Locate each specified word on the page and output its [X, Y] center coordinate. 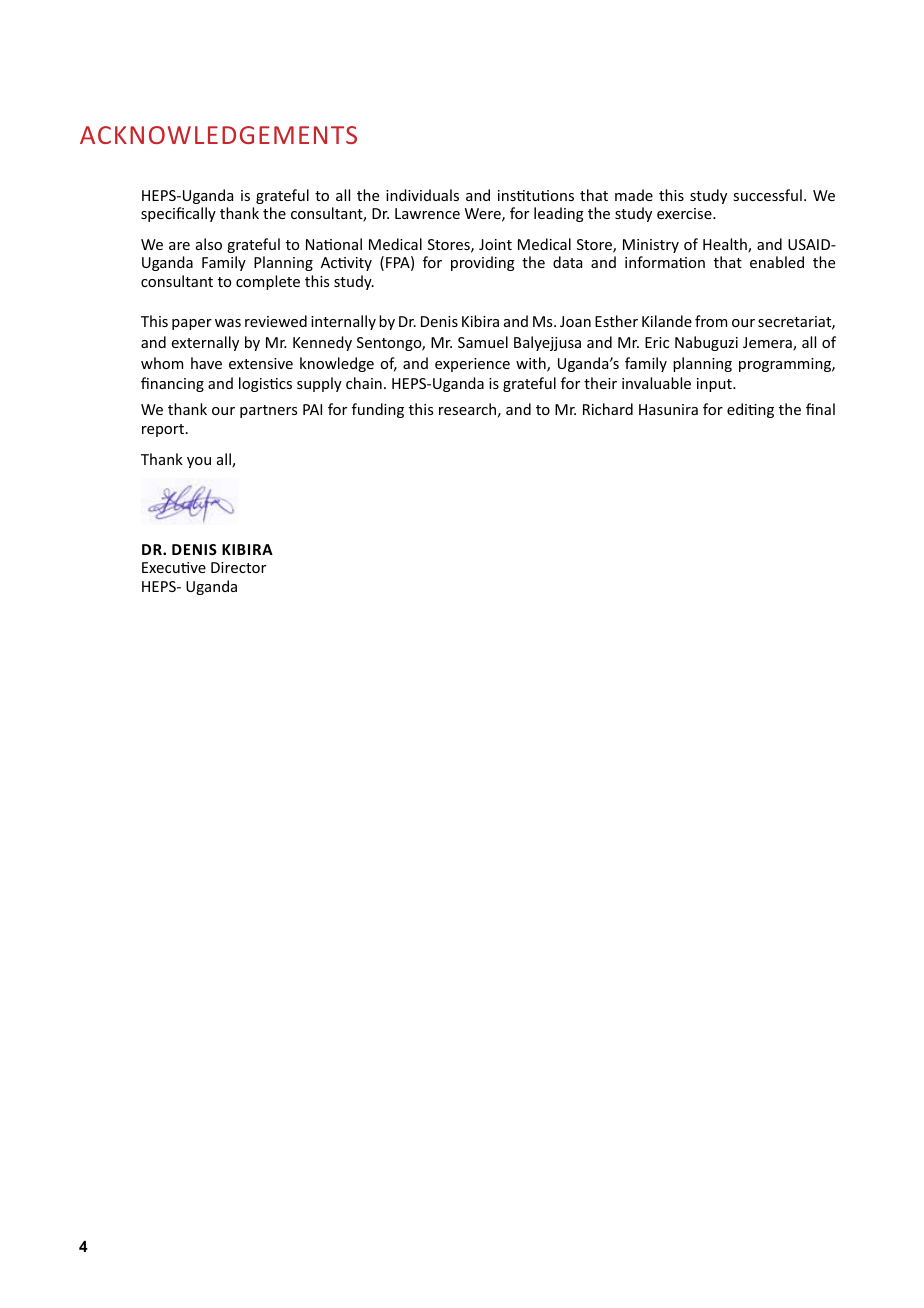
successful [767, 195]
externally [205, 343]
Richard [608, 409]
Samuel [483, 342]
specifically [178, 214]
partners [268, 411]
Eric [657, 342]
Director [238, 567]
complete [268, 282]
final [820, 409]
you [199, 462]
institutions [536, 195]
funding [378, 410]
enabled [777, 262]
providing [483, 263]
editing [750, 410]
